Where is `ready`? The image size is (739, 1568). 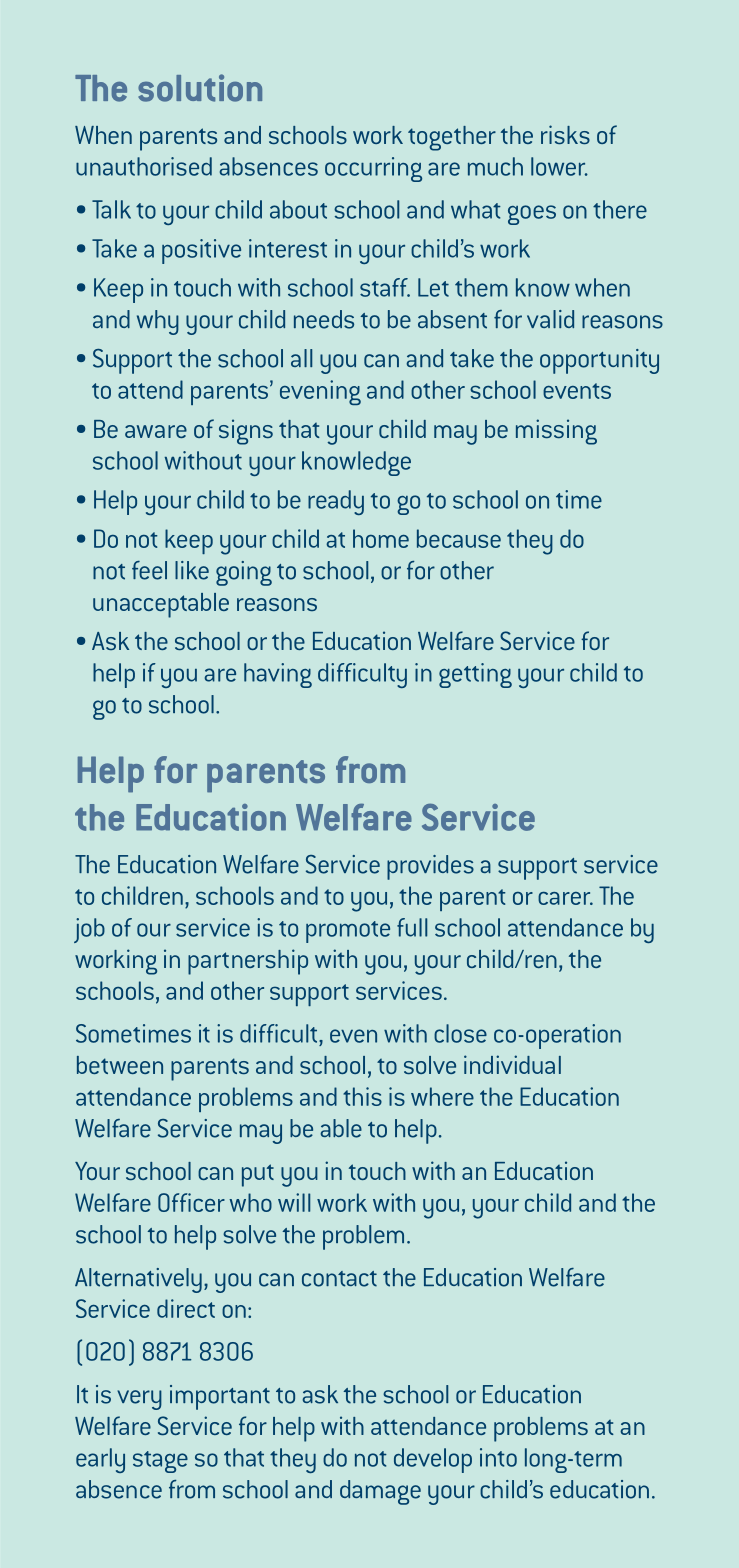 ready is located at coordinates (336, 502).
